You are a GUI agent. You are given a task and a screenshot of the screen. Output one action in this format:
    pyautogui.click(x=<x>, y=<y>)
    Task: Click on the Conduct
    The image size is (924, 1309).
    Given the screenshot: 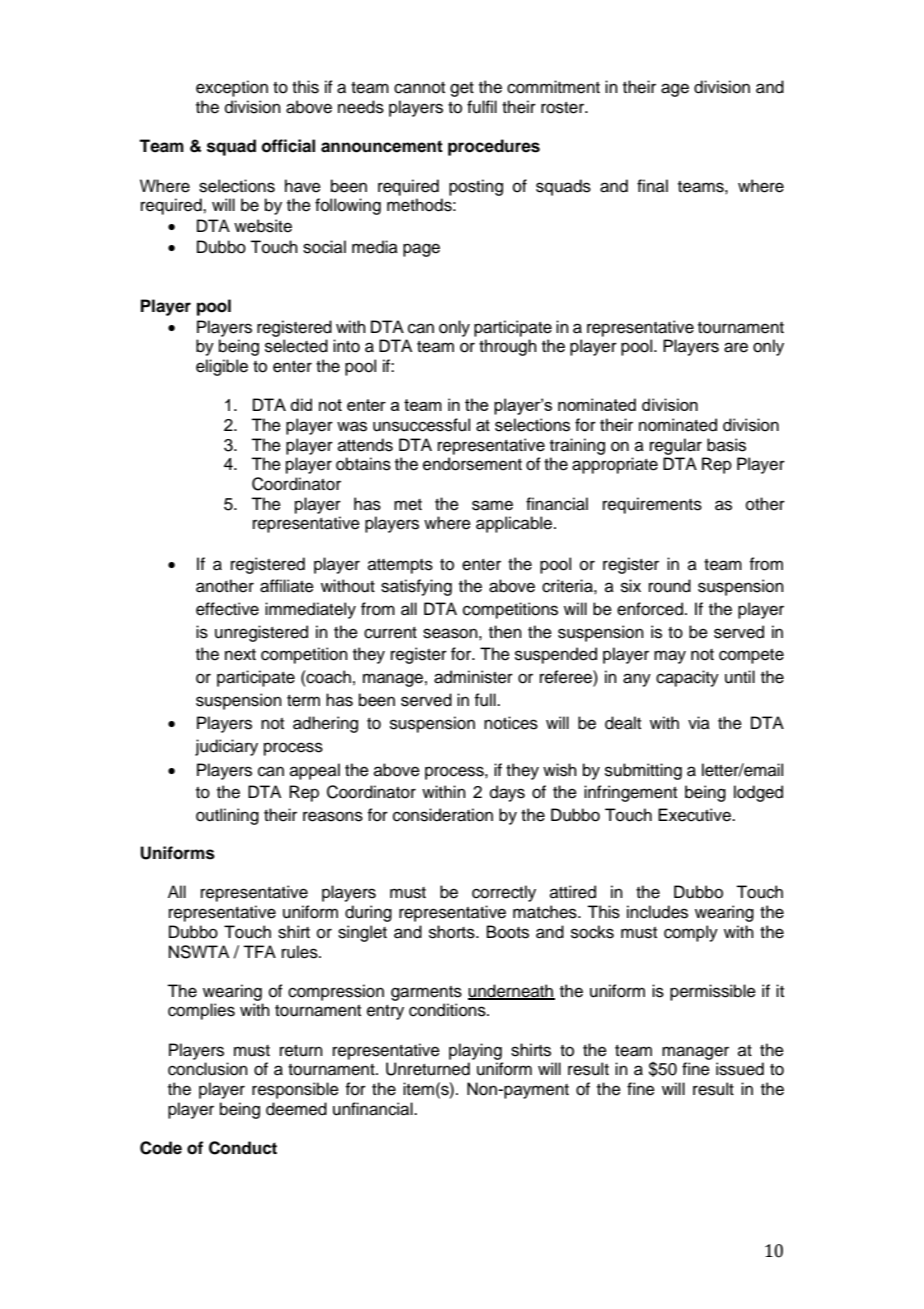 What is the action you would take?
    pyautogui.click(x=243, y=1148)
